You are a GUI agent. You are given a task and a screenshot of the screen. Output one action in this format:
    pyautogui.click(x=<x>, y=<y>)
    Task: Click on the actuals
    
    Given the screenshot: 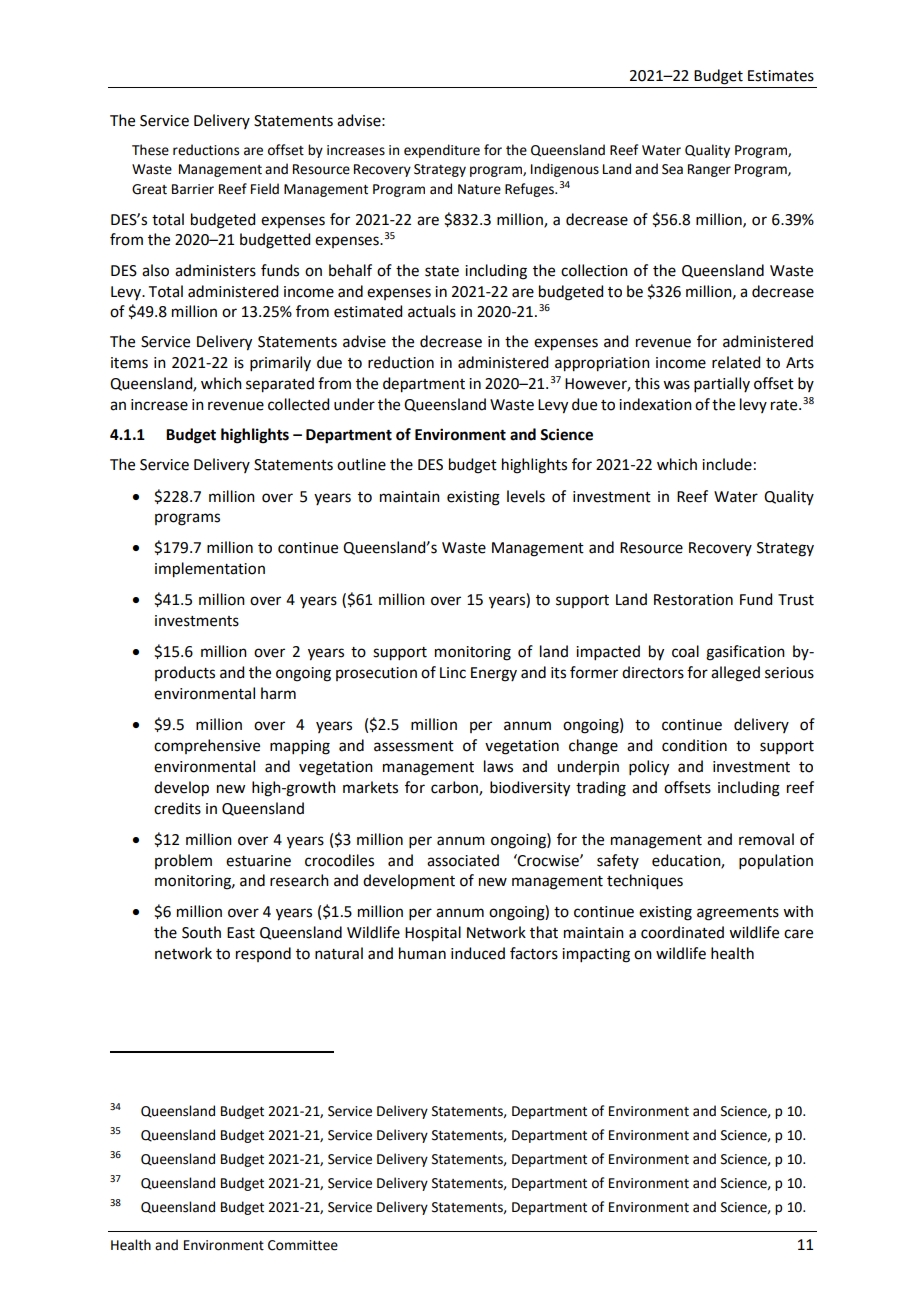 What is the action you would take?
    pyautogui.click(x=432, y=311)
